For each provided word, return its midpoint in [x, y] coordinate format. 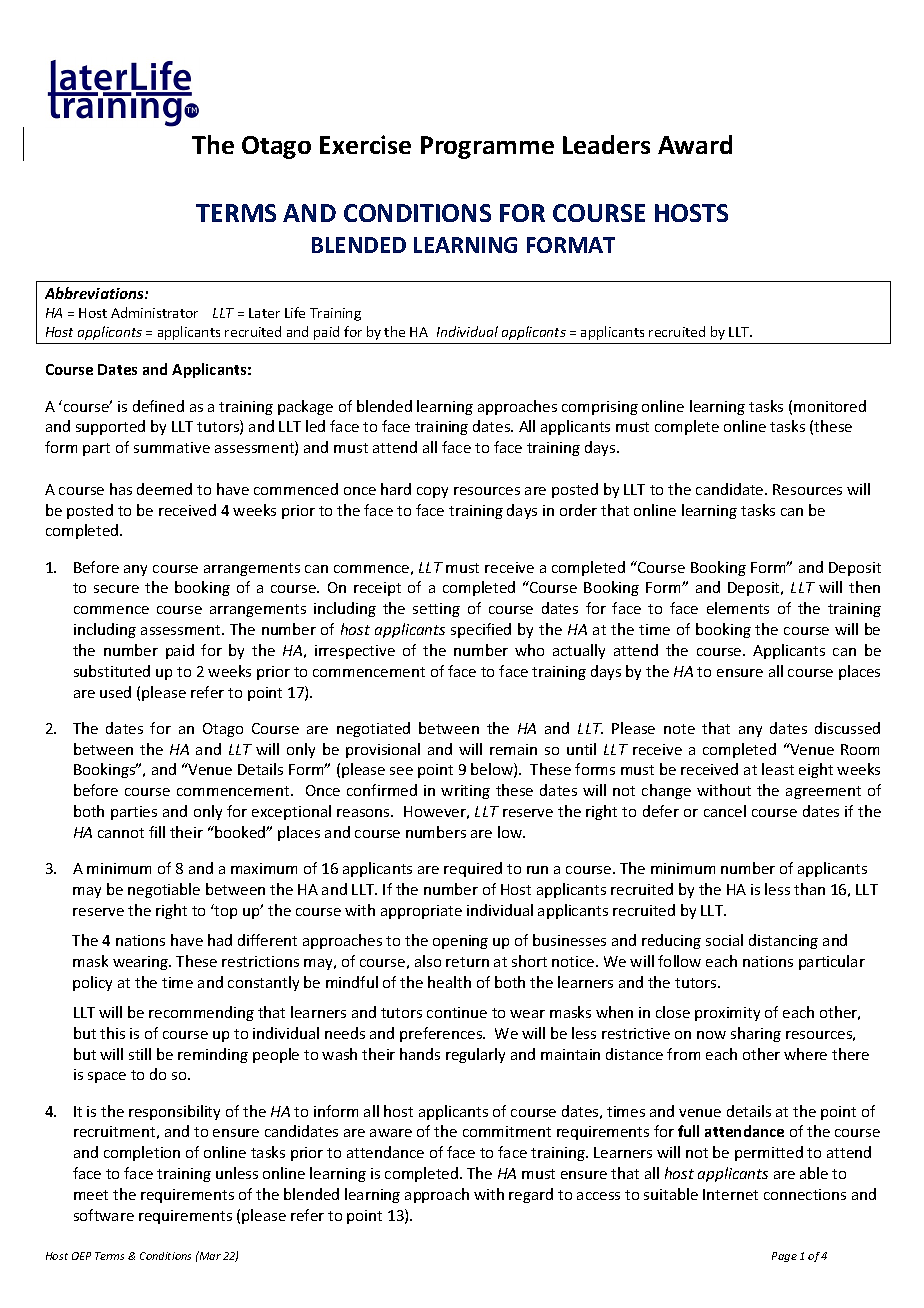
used [115, 692]
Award [695, 144]
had [220, 940]
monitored [830, 406]
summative [172, 447]
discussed [847, 728]
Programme [487, 147]
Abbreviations [95, 293]
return [467, 962]
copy [432, 492]
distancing [783, 941]
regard [531, 1195]
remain [513, 749]
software [104, 1215]
